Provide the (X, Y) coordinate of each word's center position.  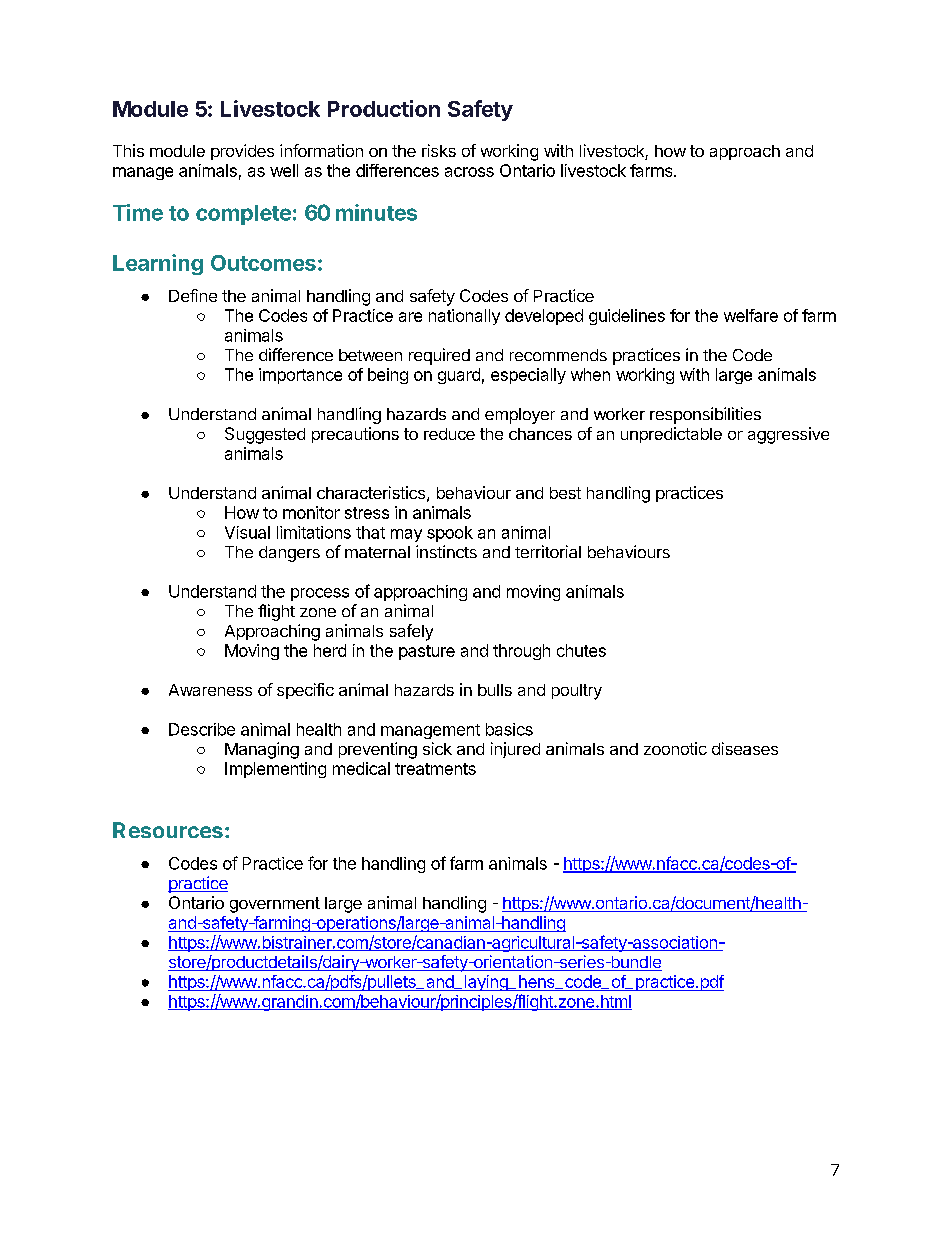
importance (300, 376)
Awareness (210, 690)
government (275, 905)
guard (459, 376)
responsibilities (705, 415)
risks (439, 150)
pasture (427, 652)
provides (242, 152)
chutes (581, 650)
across (469, 172)
